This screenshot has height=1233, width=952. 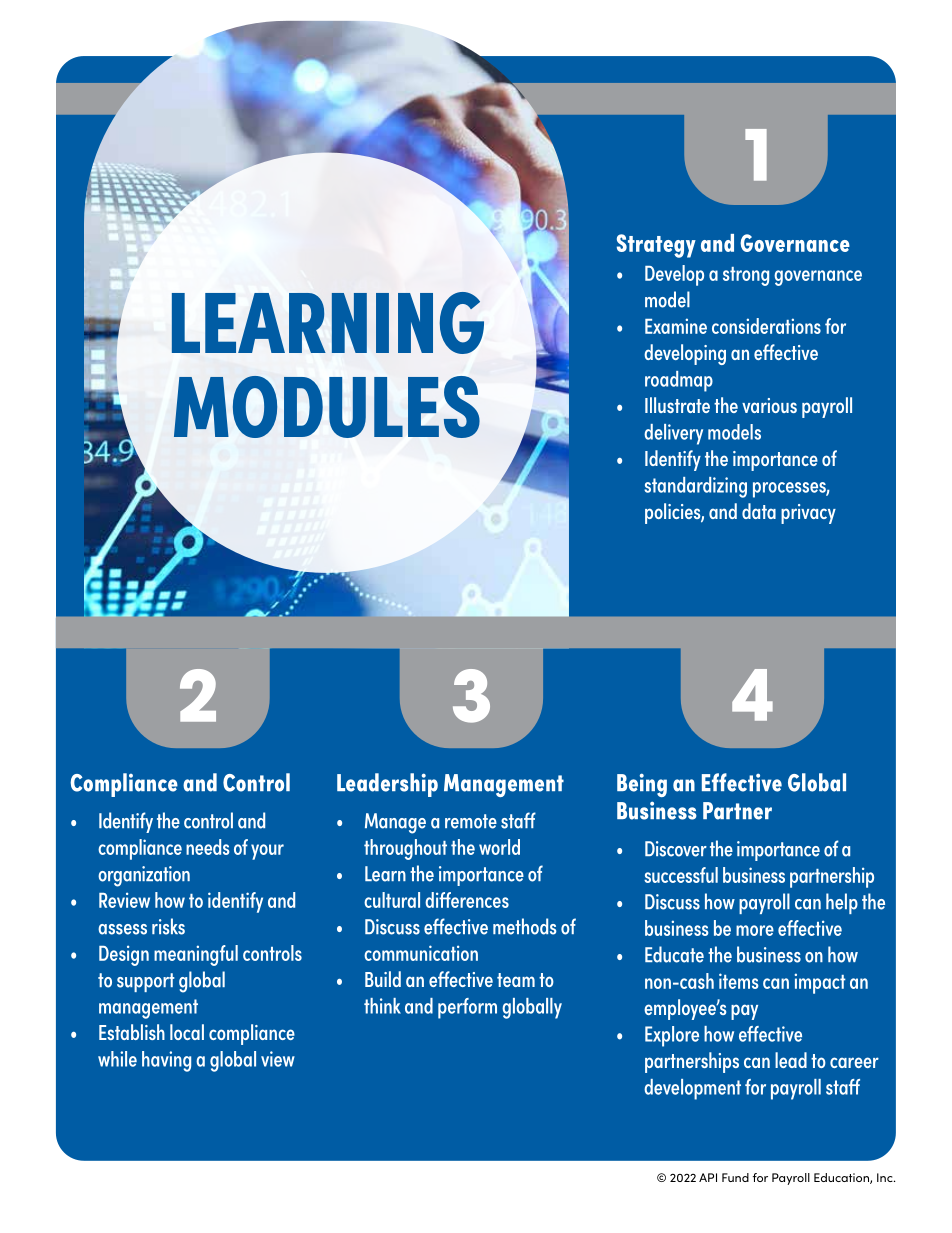 What do you see at coordinates (327, 407) in the screenshot?
I see `MODULES` at bounding box center [327, 407].
